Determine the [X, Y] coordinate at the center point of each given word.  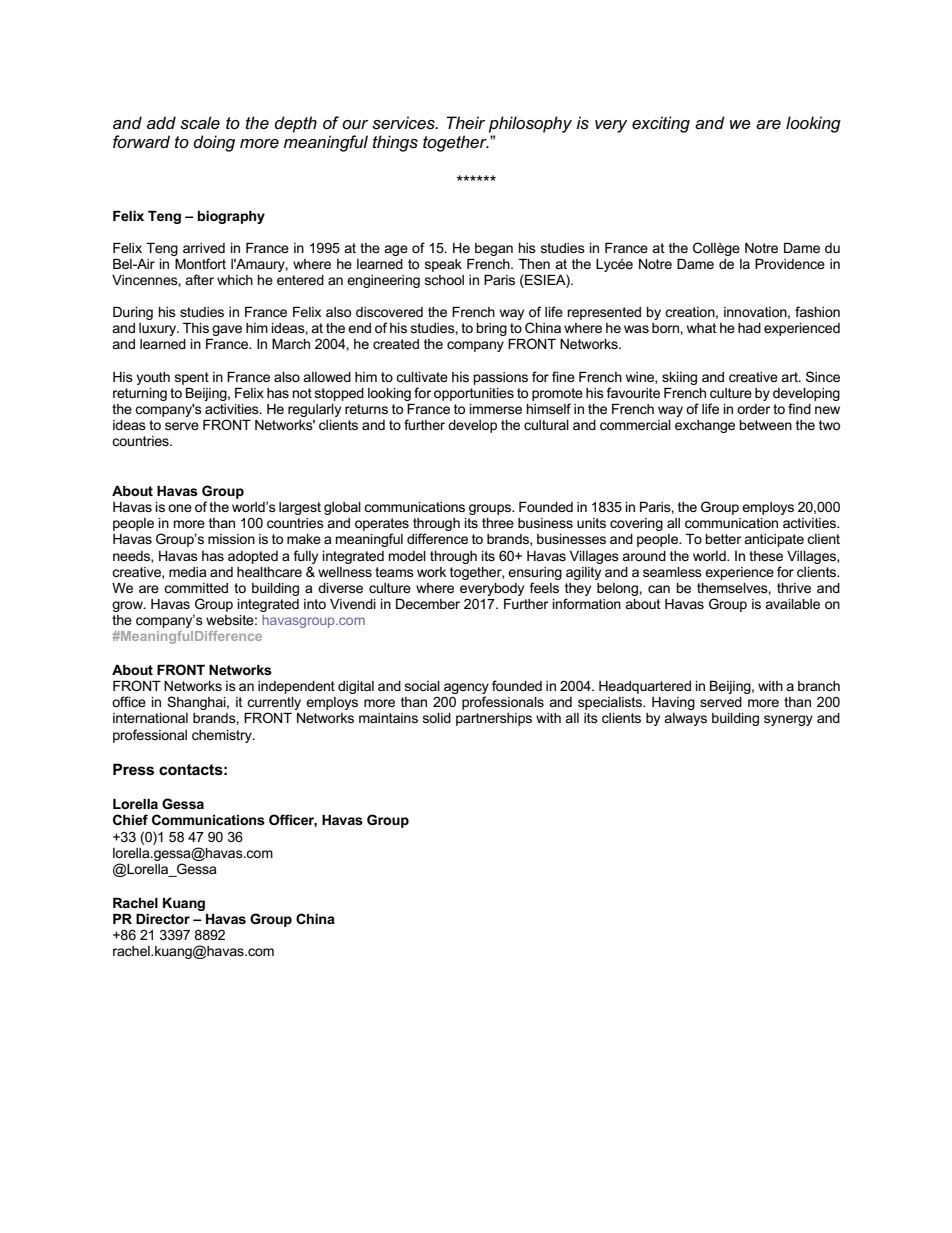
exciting [661, 124]
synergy [788, 720]
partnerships [494, 719]
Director [163, 919]
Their [466, 122]
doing [214, 143]
